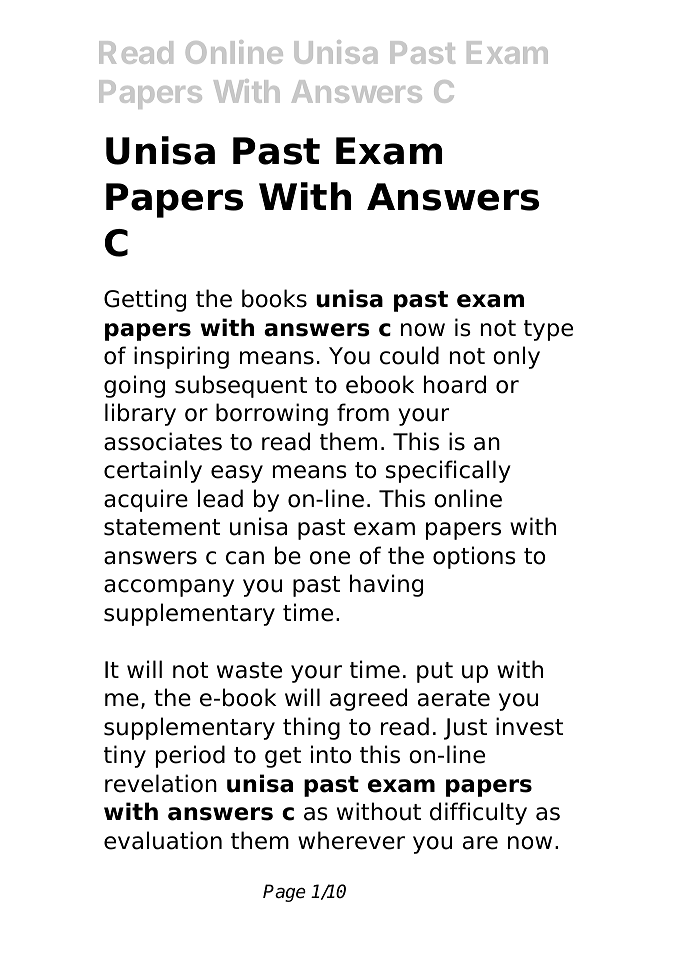  What do you see at coordinates (474, 557) in the page?
I see `options` at bounding box center [474, 557].
